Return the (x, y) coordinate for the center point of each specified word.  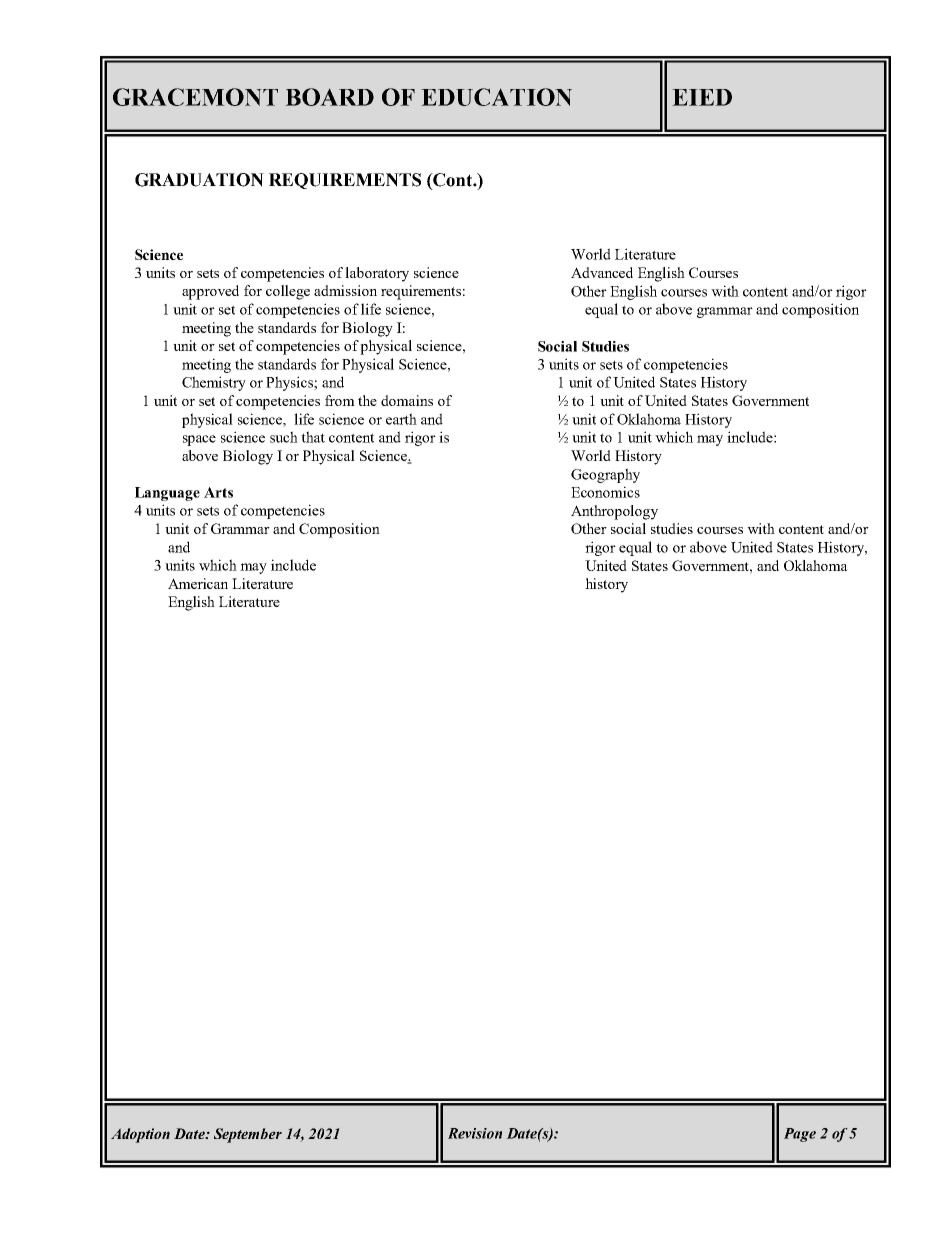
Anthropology (614, 512)
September (248, 1135)
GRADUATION (199, 180)
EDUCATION (496, 97)
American (198, 583)
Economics (605, 492)
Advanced (602, 272)
